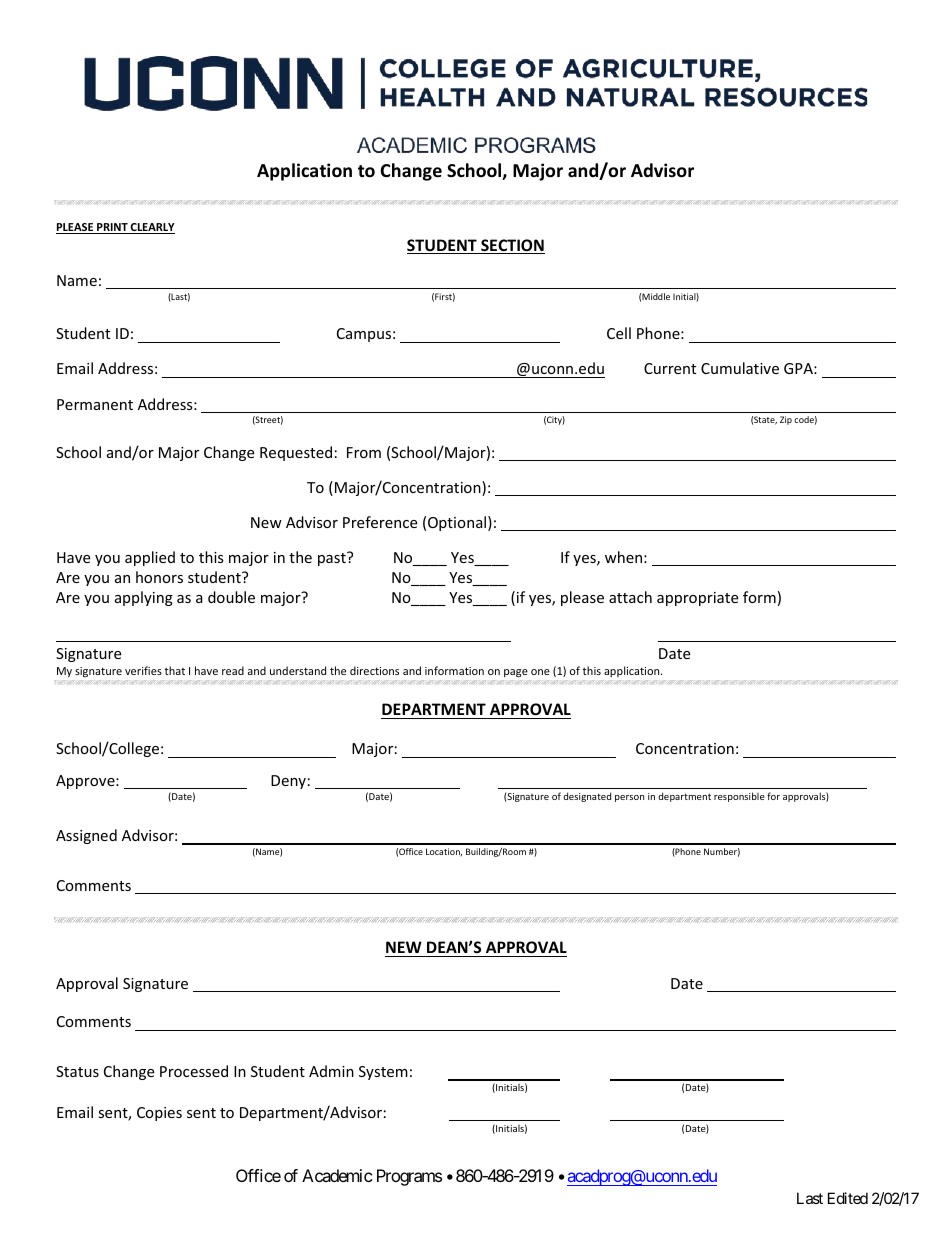 Image resolution: width=952 pixels, height=1233 pixels. What do you see at coordinates (174, 670) in the screenshot?
I see `that` at bounding box center [174, 670].
